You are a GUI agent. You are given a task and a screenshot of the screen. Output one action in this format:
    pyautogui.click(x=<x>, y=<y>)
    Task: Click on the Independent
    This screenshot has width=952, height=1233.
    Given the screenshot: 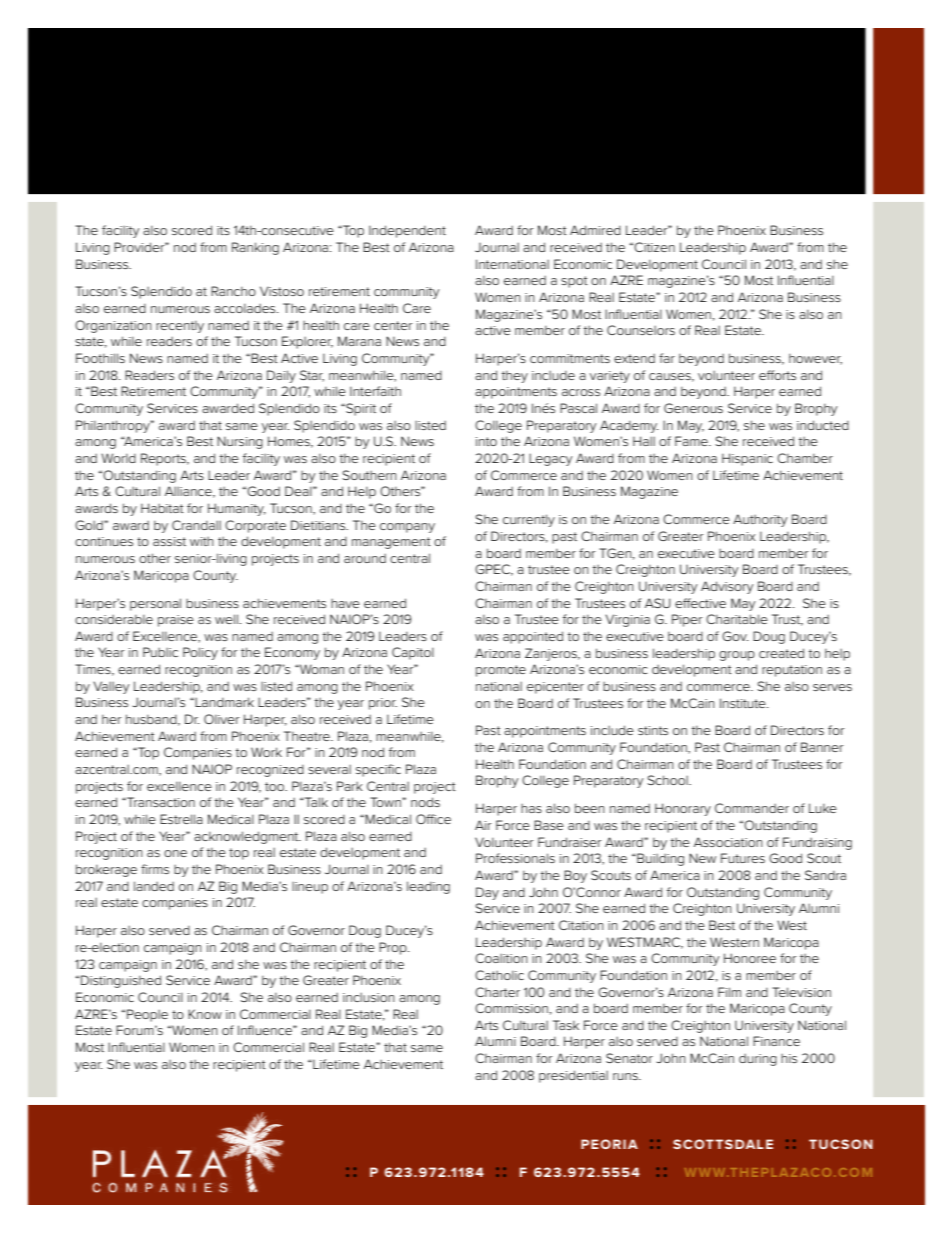 What is the action you would take?
    pyautogui.click(x=407, y=231)
